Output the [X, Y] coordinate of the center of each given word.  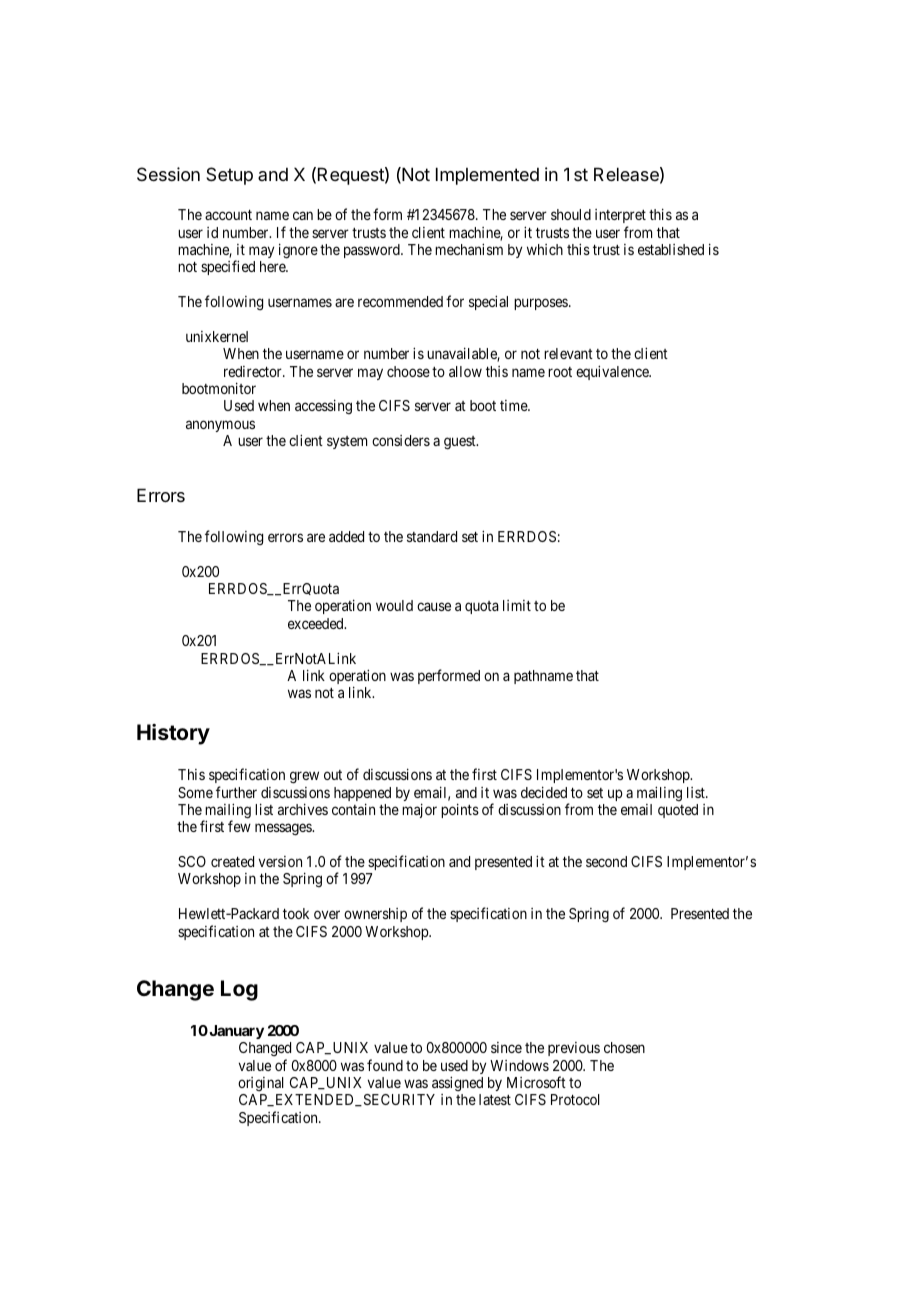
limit [517, 605]
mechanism [469, 249]
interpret [620, 216]
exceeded [317, 623]
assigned [457, 1083]
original [261, 1084]
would [394, 605]
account [228, 215]
